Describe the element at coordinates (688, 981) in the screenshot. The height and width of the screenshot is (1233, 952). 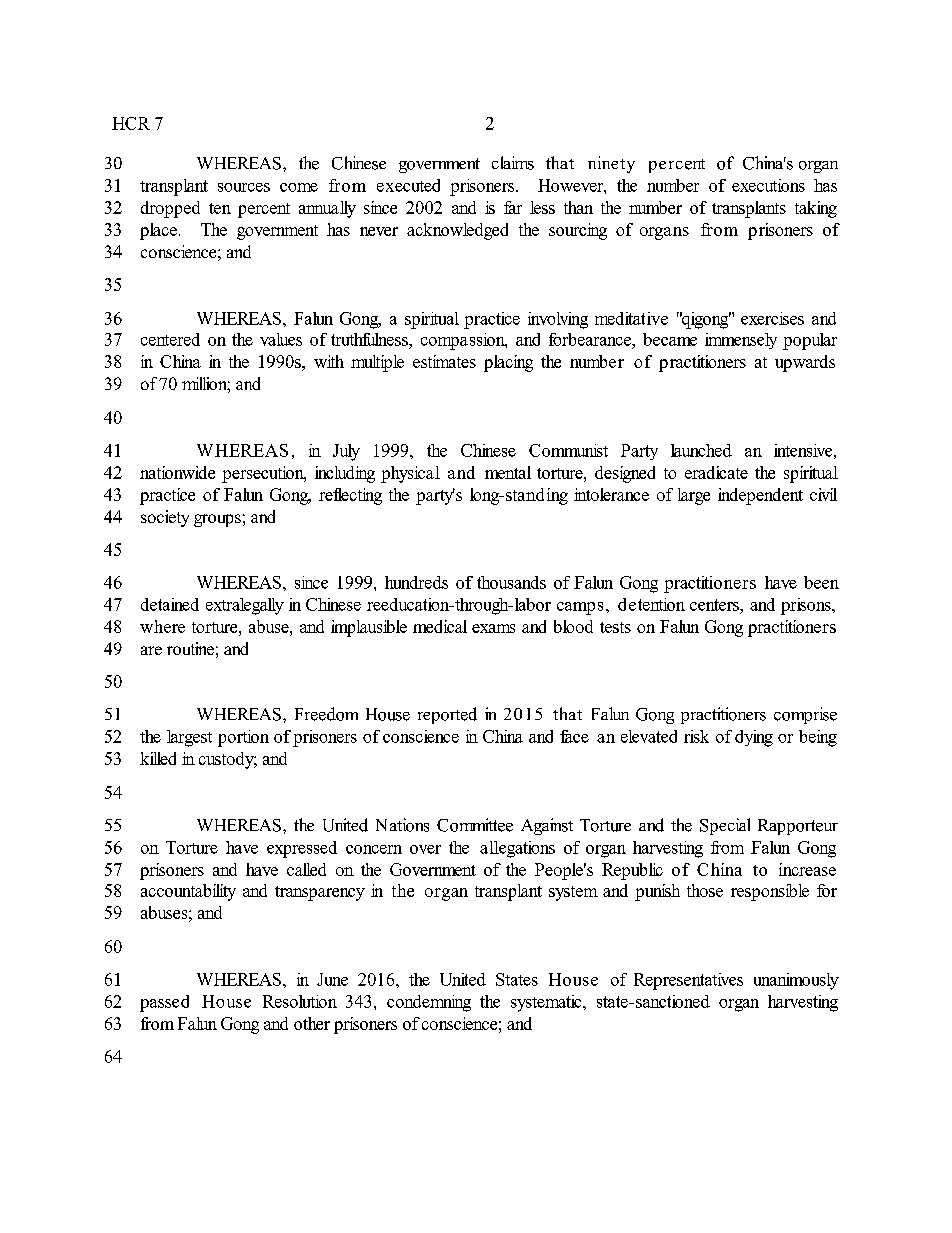
I see `Representatives` at that location.
